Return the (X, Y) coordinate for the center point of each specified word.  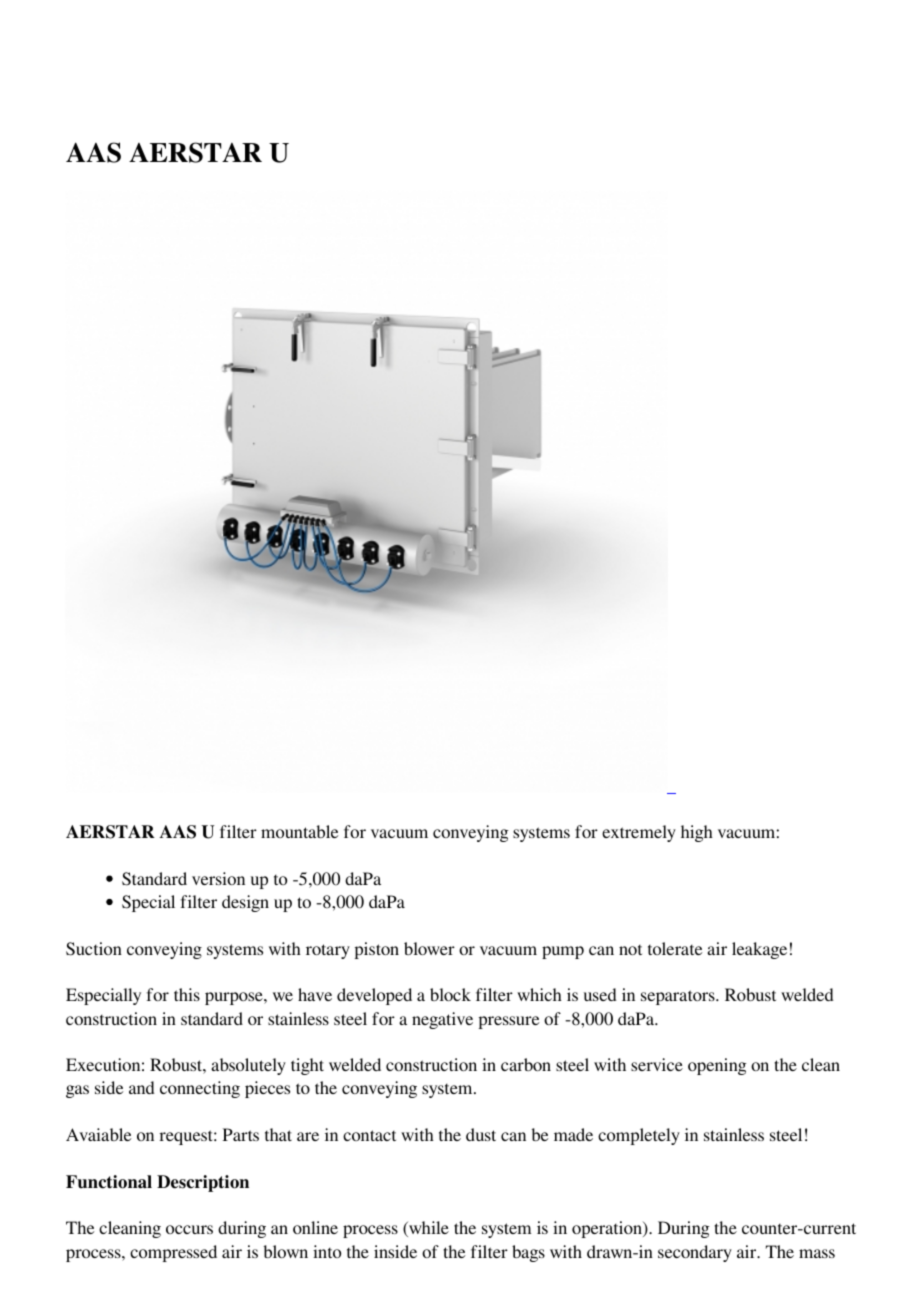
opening (717, 1066)
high (697, 833)
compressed (173, 1253)
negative (442, 1020)
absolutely (248, 1066)
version (218, 878)
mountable (299, 831)
